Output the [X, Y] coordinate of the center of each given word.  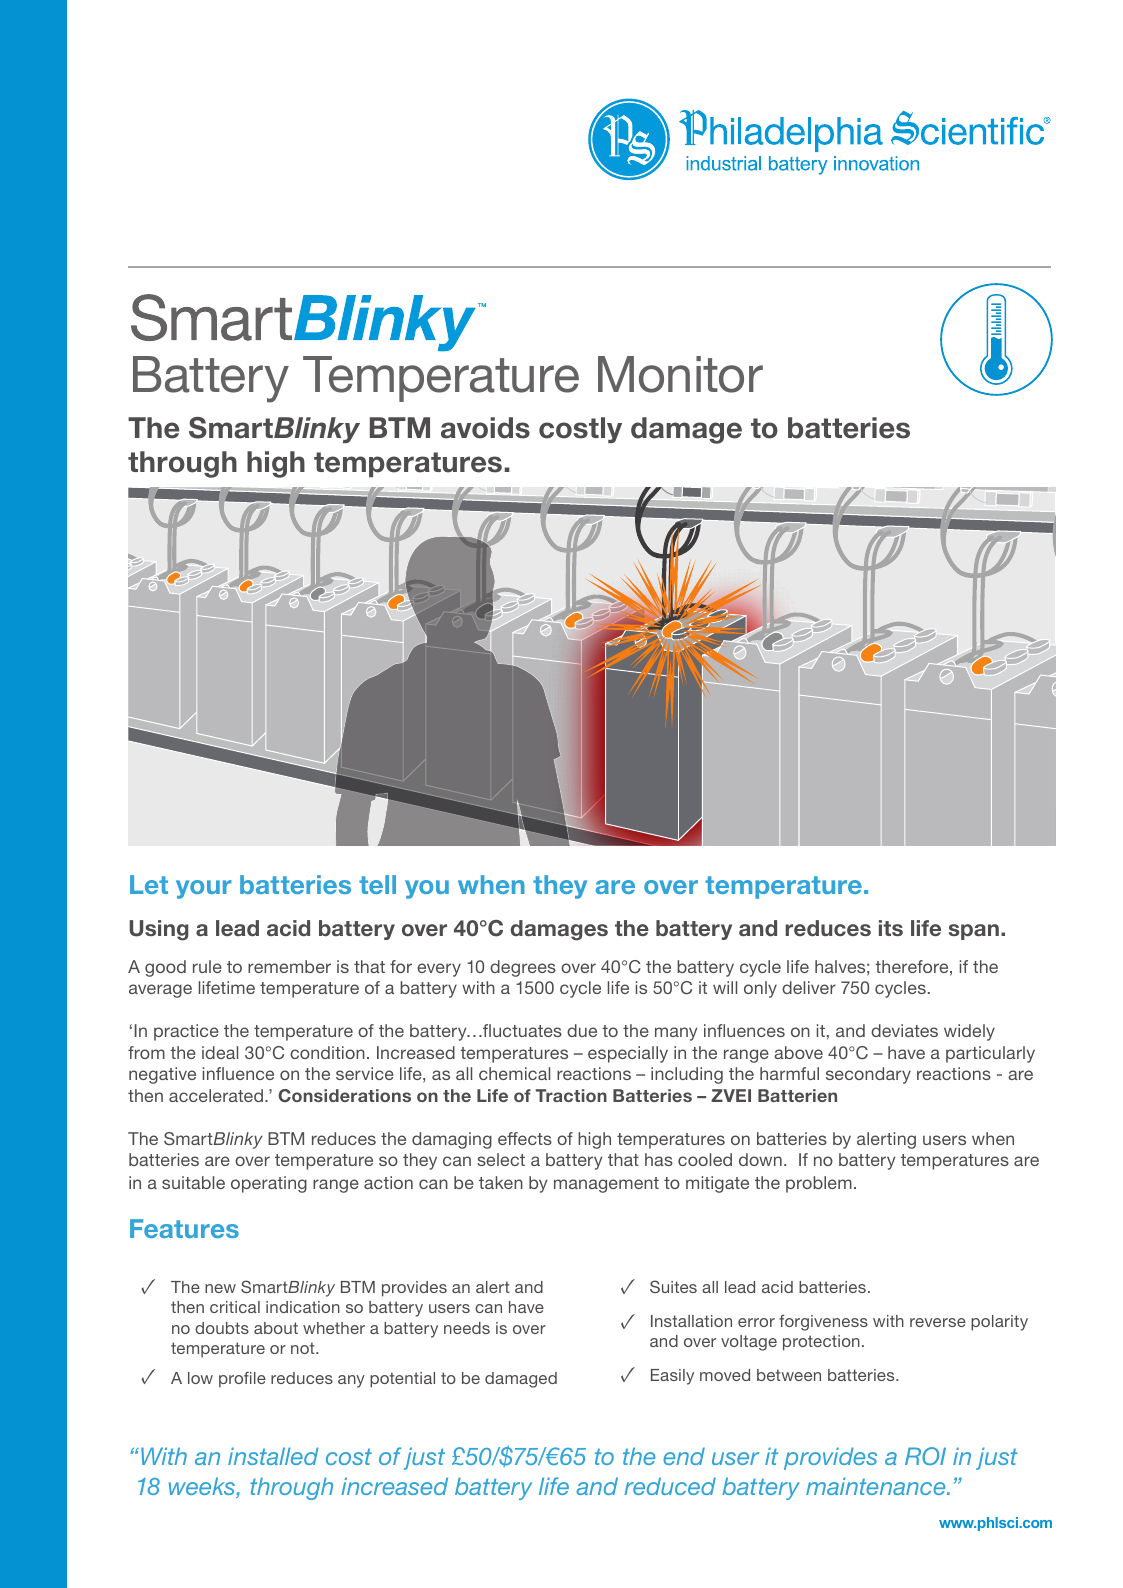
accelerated [217, 1095]
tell [377, 884]
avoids [485, 428]
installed [273, 1456]
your [204, 889]
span [974, 932]
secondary [868, 1075]
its [891, 928]
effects [525, 1138]
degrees [523, 968]
